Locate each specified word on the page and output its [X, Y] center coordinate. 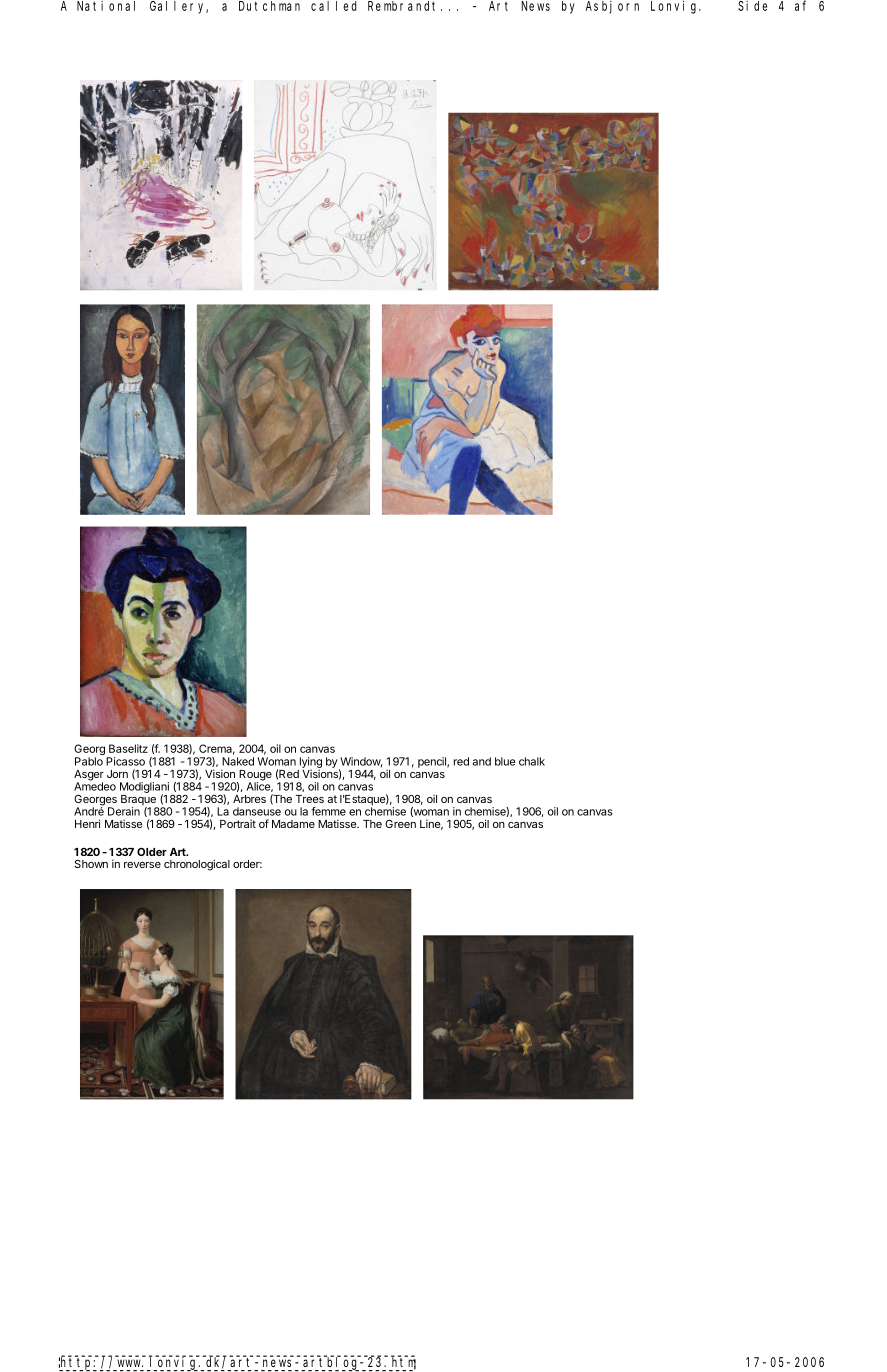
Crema [217, 749]
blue [505, 761]
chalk [532, 761]
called [333, 6]
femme [328, 811]
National [106, 6]
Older [152, 852]
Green [400, 824]
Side [752, 6]
